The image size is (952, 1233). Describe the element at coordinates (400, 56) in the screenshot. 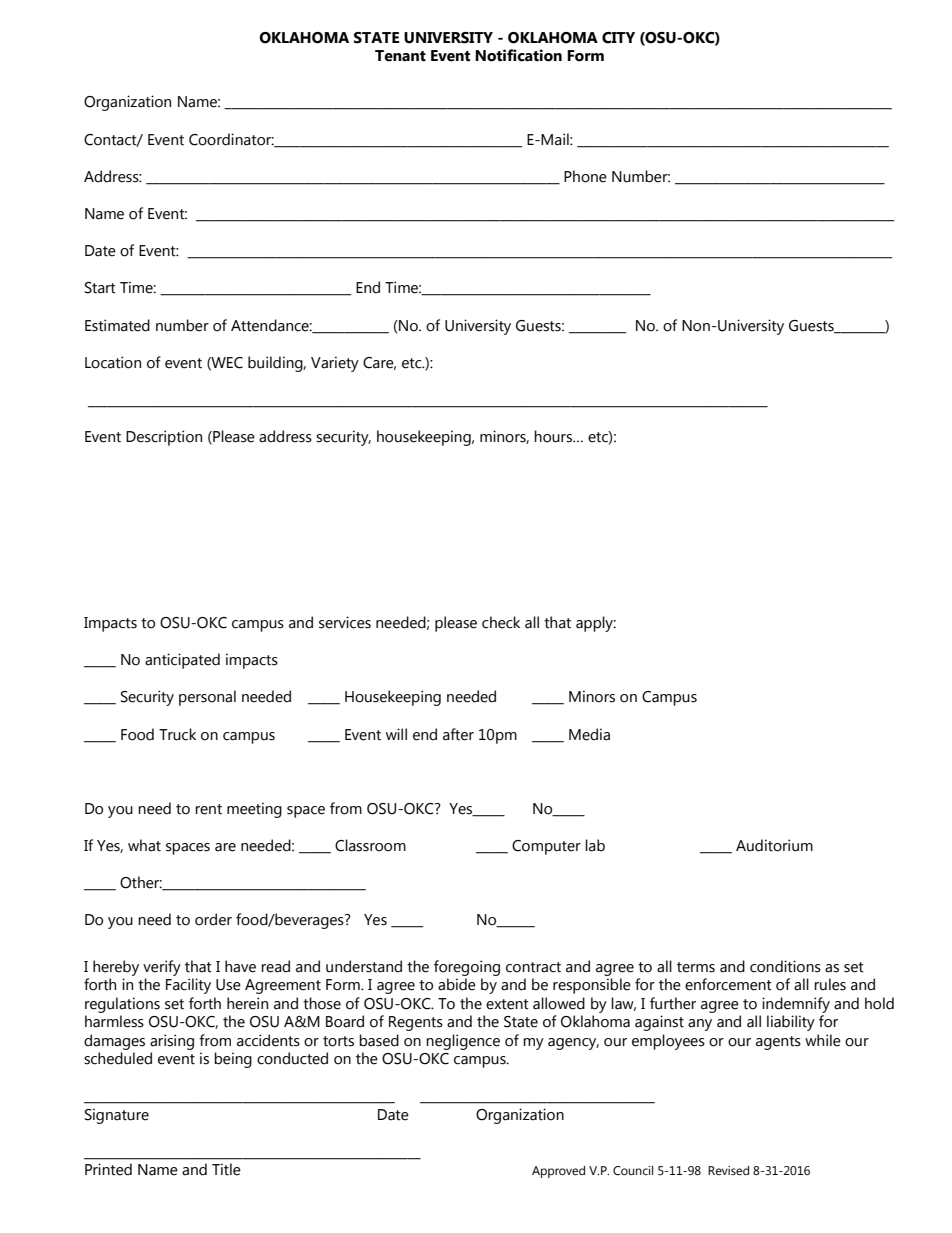

I see `Tenant` at that location.
